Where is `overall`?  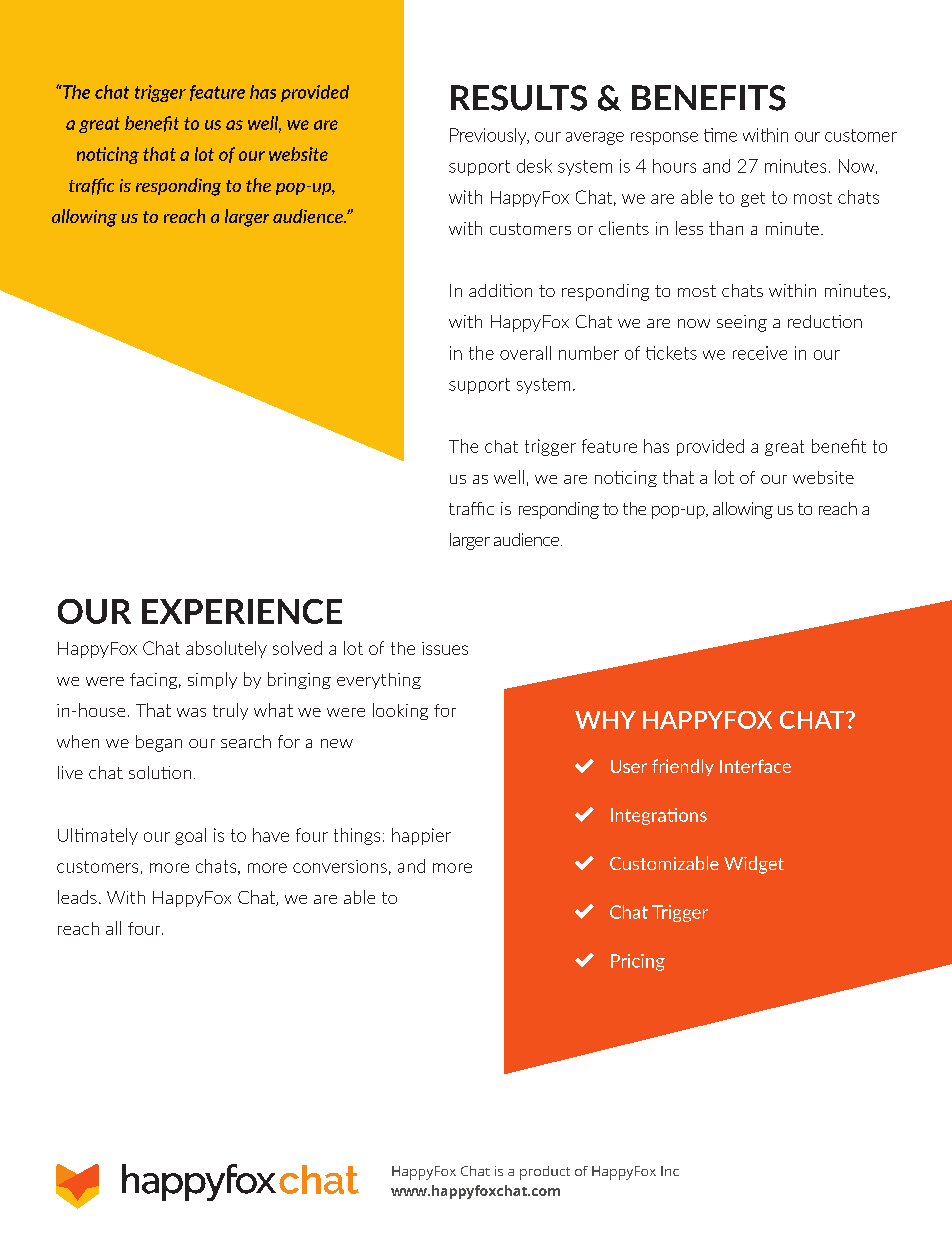 overall is located at coordinates (525, 353).
